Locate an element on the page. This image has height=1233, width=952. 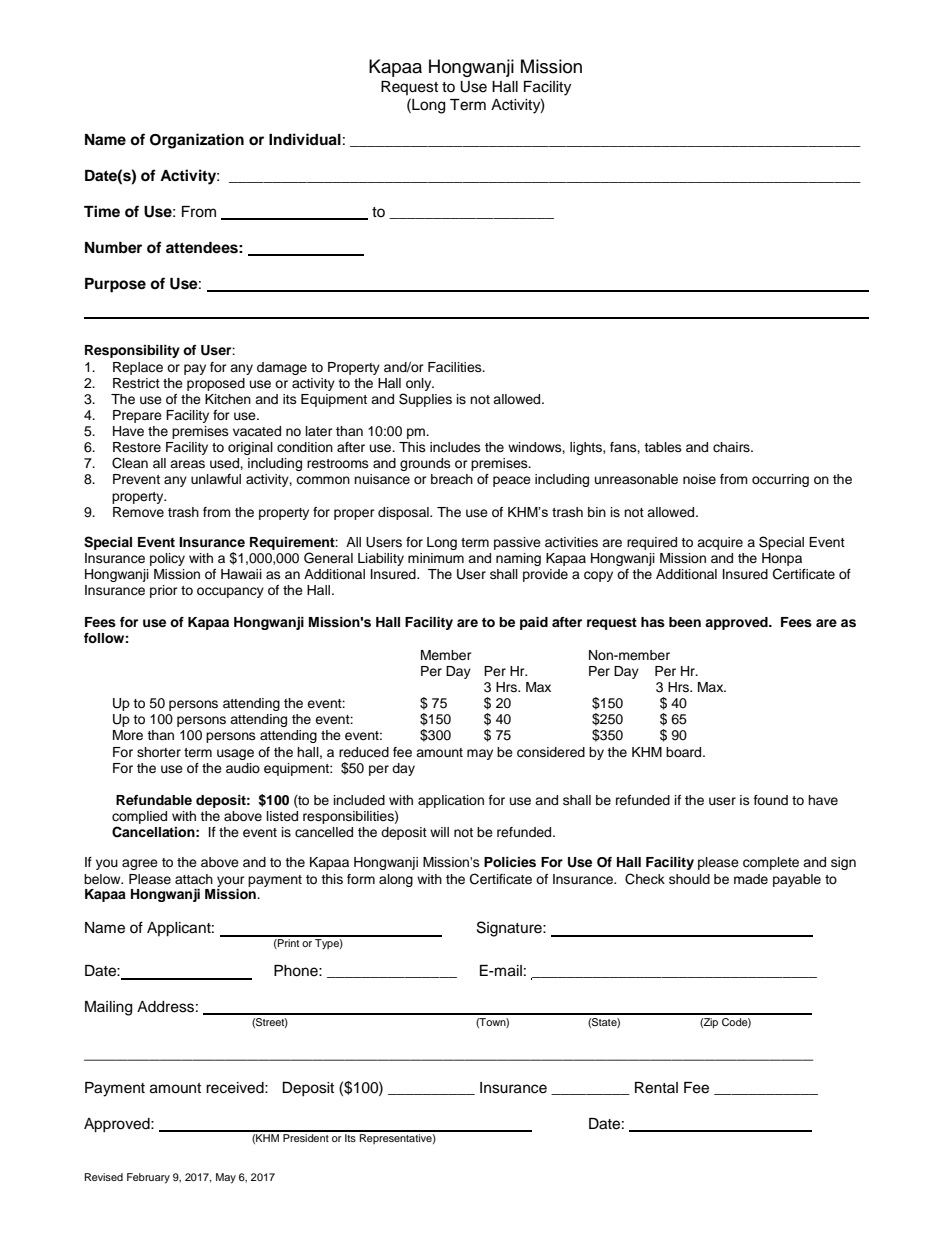
February is located at coordinates (148, 1178).
